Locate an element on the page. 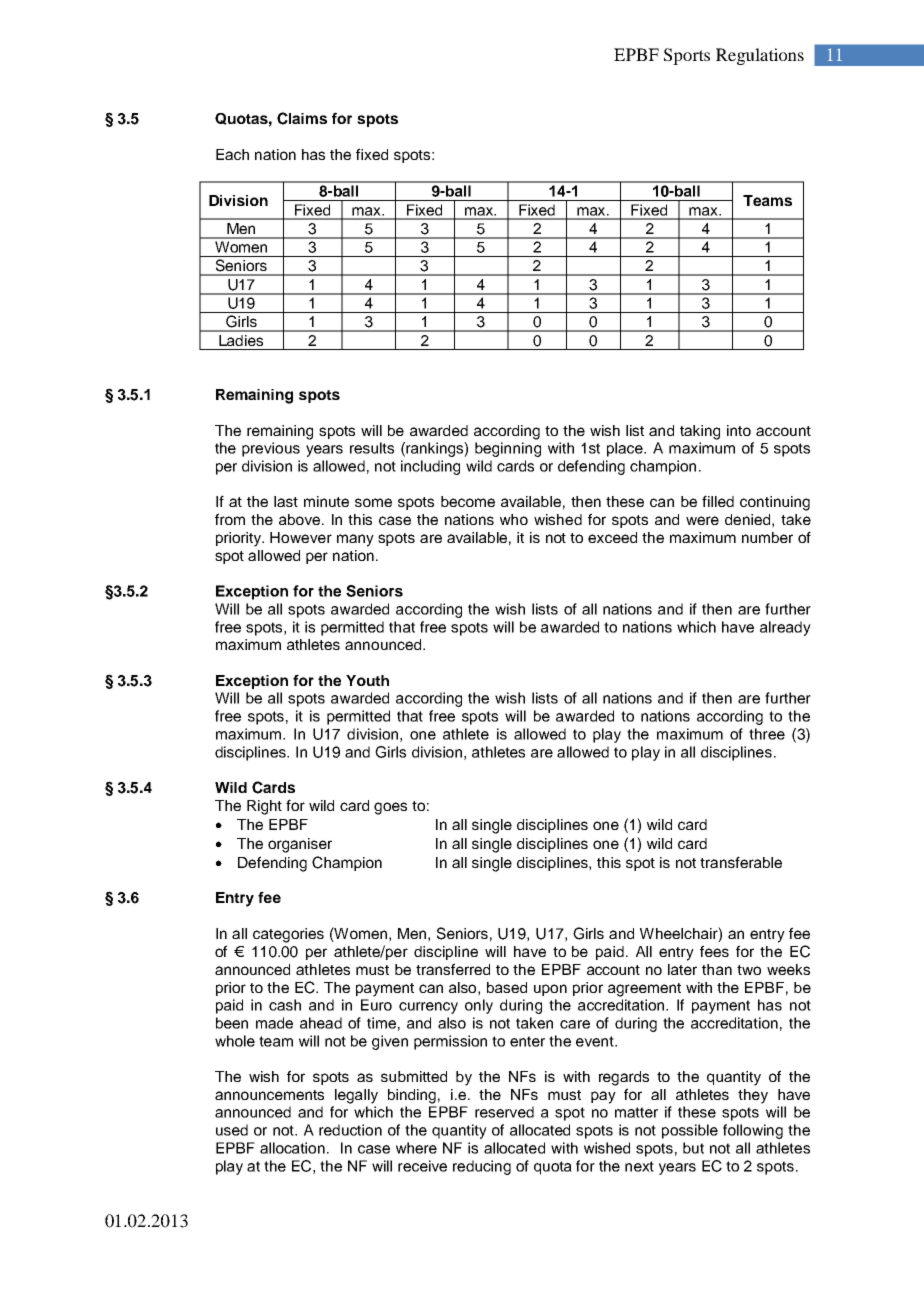  filled is located at coordinates (718, 501).
